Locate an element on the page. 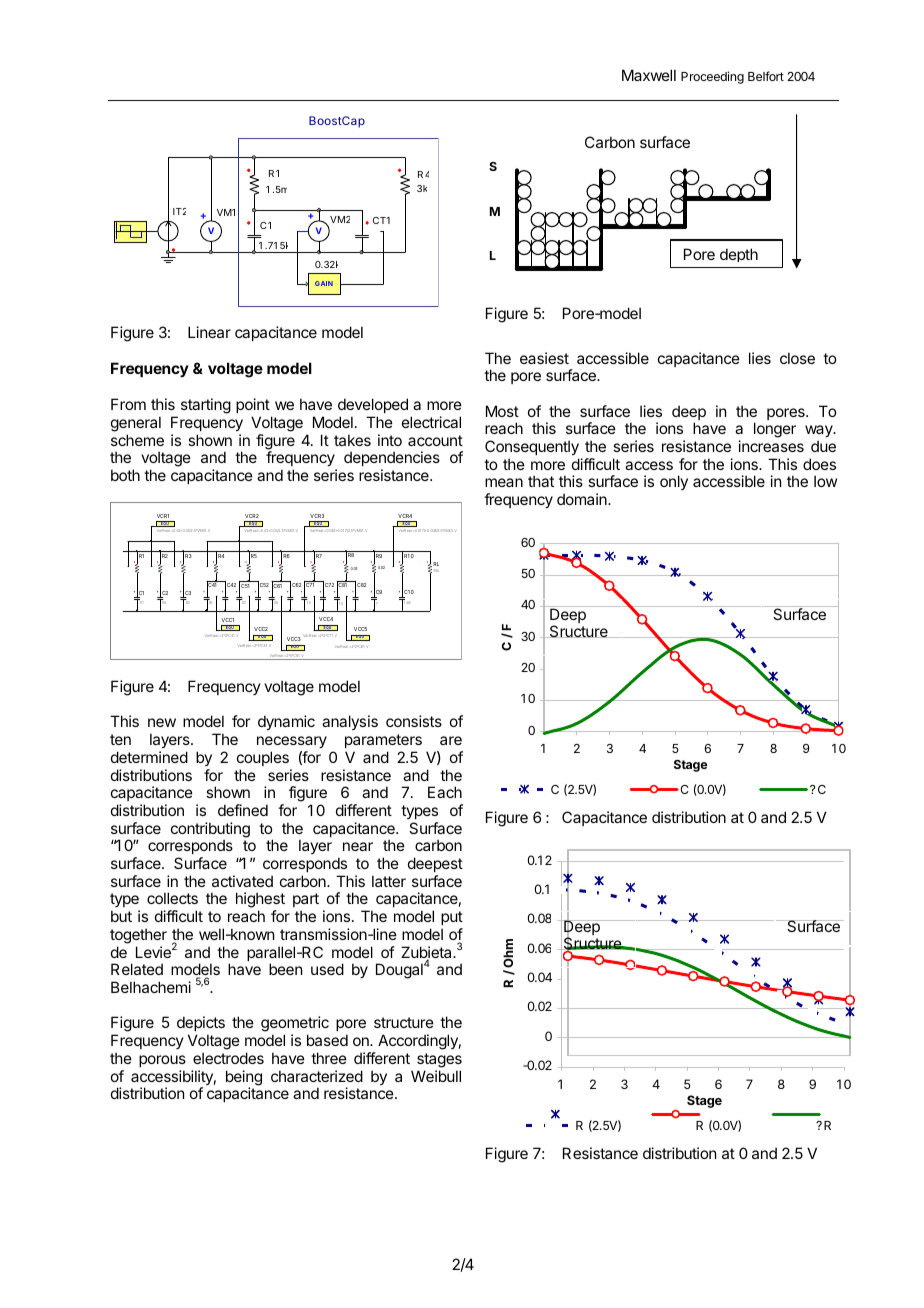  Proceeding is located at coordinates (712, 77).
